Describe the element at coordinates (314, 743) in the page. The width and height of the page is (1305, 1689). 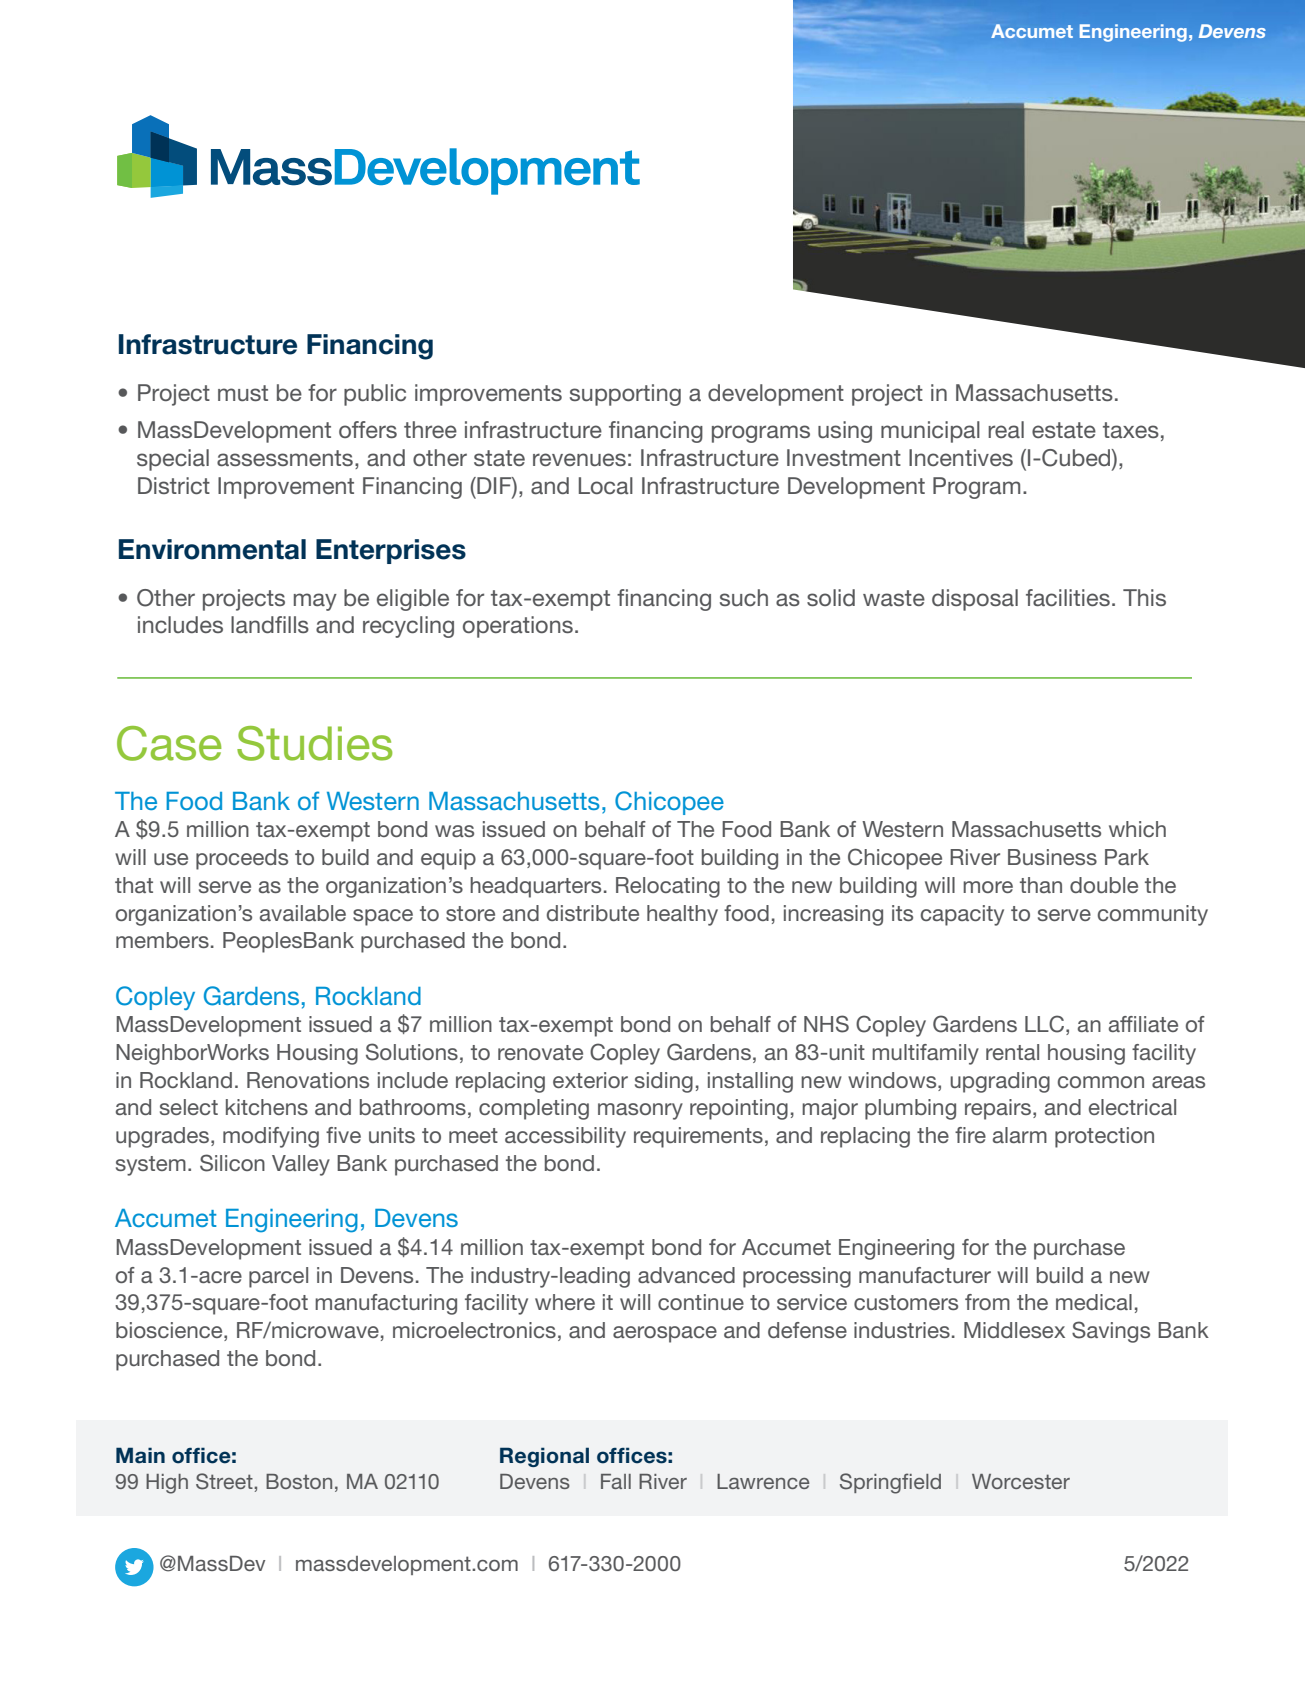
I see `Studies` at that location.
